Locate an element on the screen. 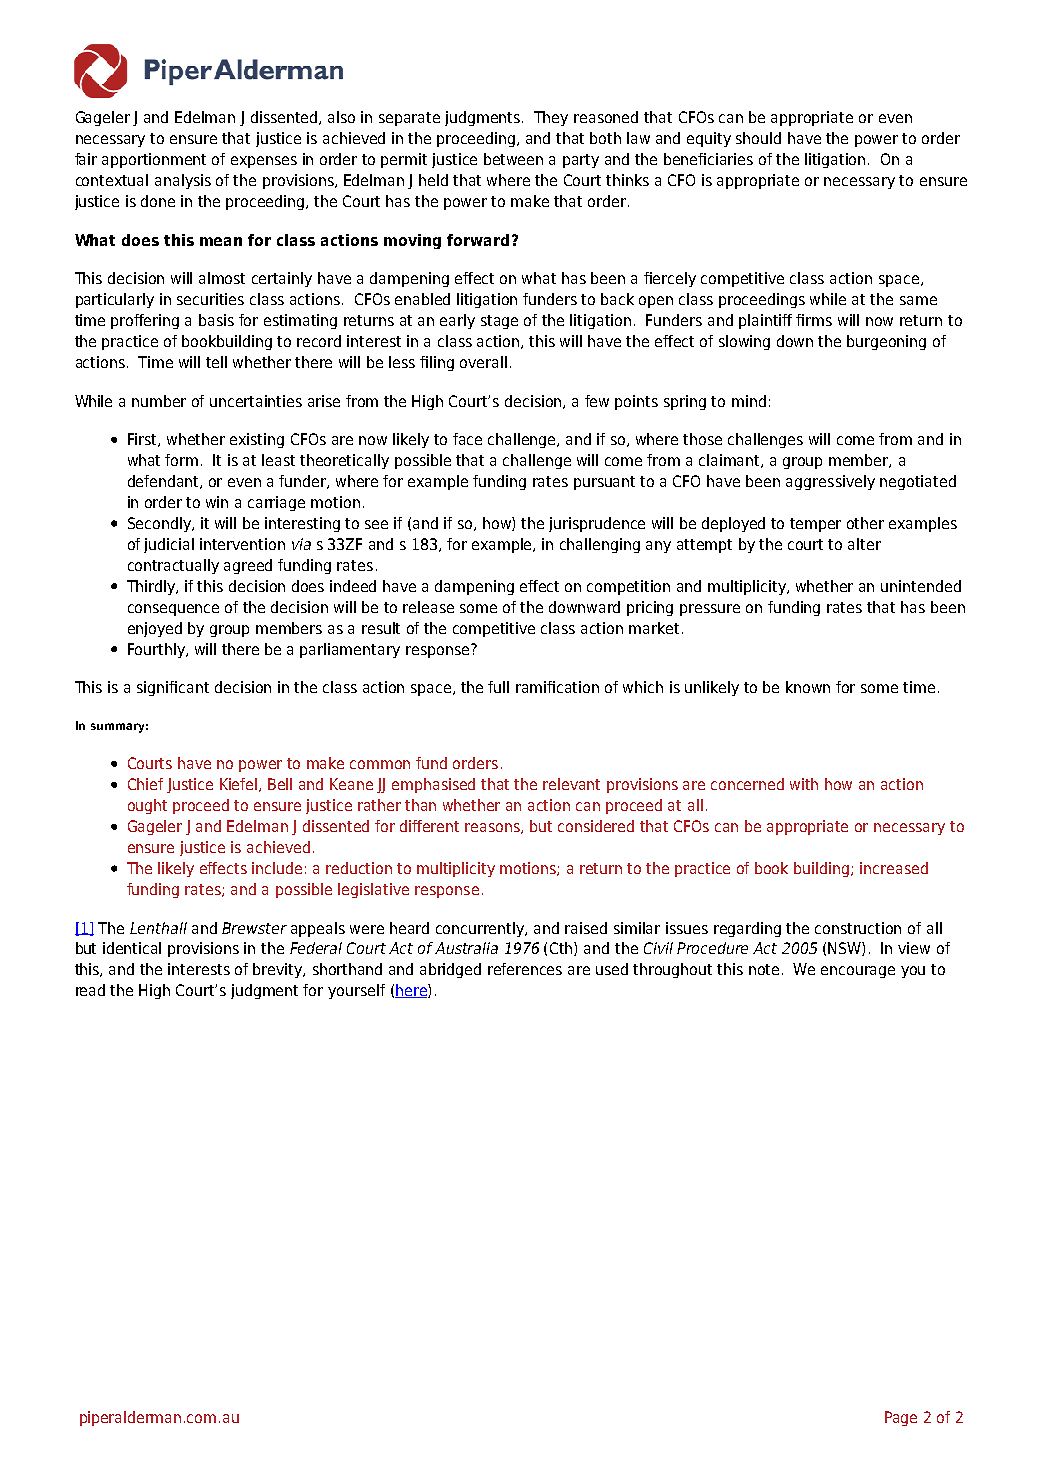  relevant is located at coordinates (571, 784).
